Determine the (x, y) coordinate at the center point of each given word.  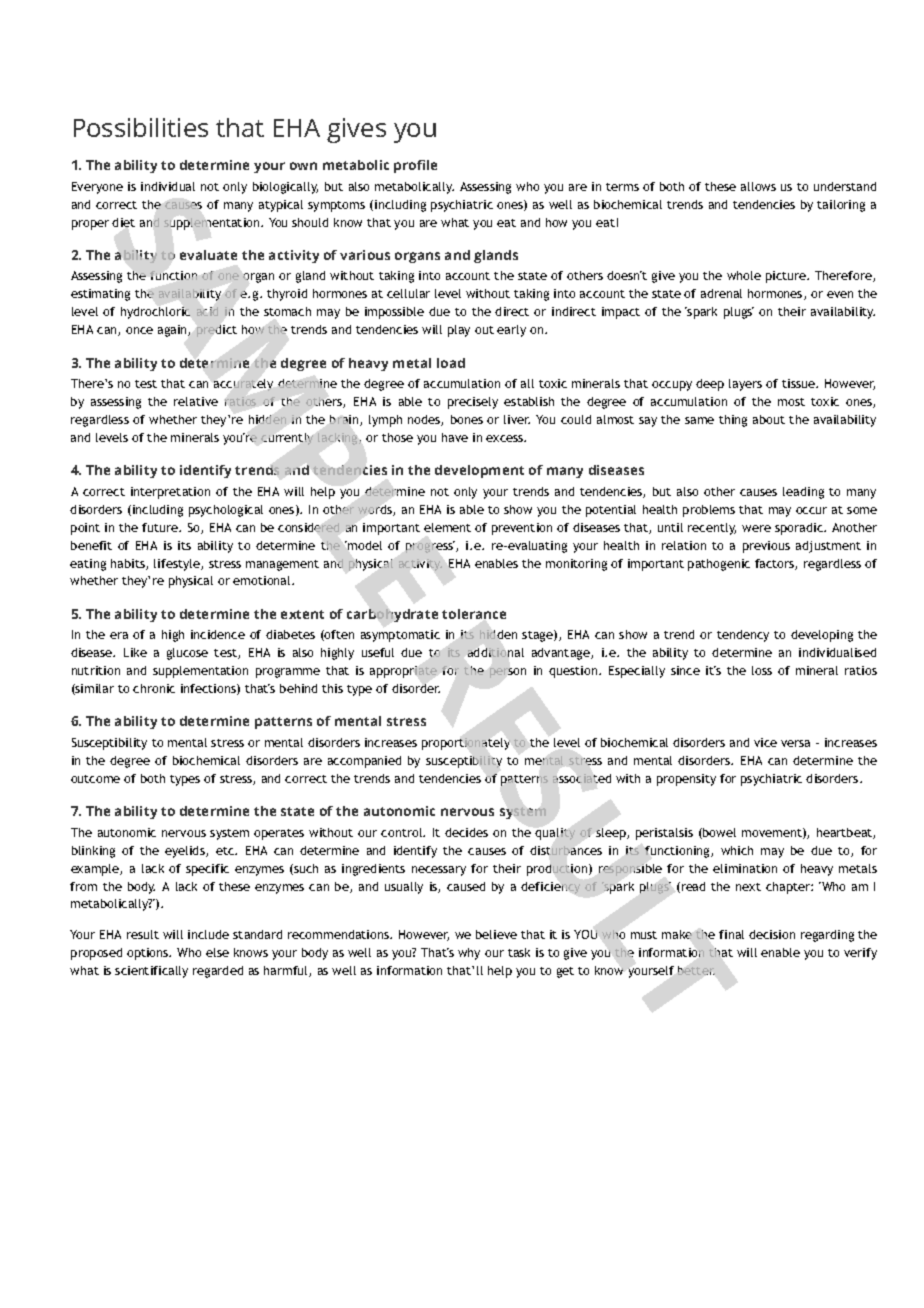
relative (196, 401)
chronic (154, 688)
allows (758, 186)
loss (762, 670)
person (508, 673)
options (149, 954)
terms (622, 187)
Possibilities (141, 127)
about (769, 419)
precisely (473, 403)
